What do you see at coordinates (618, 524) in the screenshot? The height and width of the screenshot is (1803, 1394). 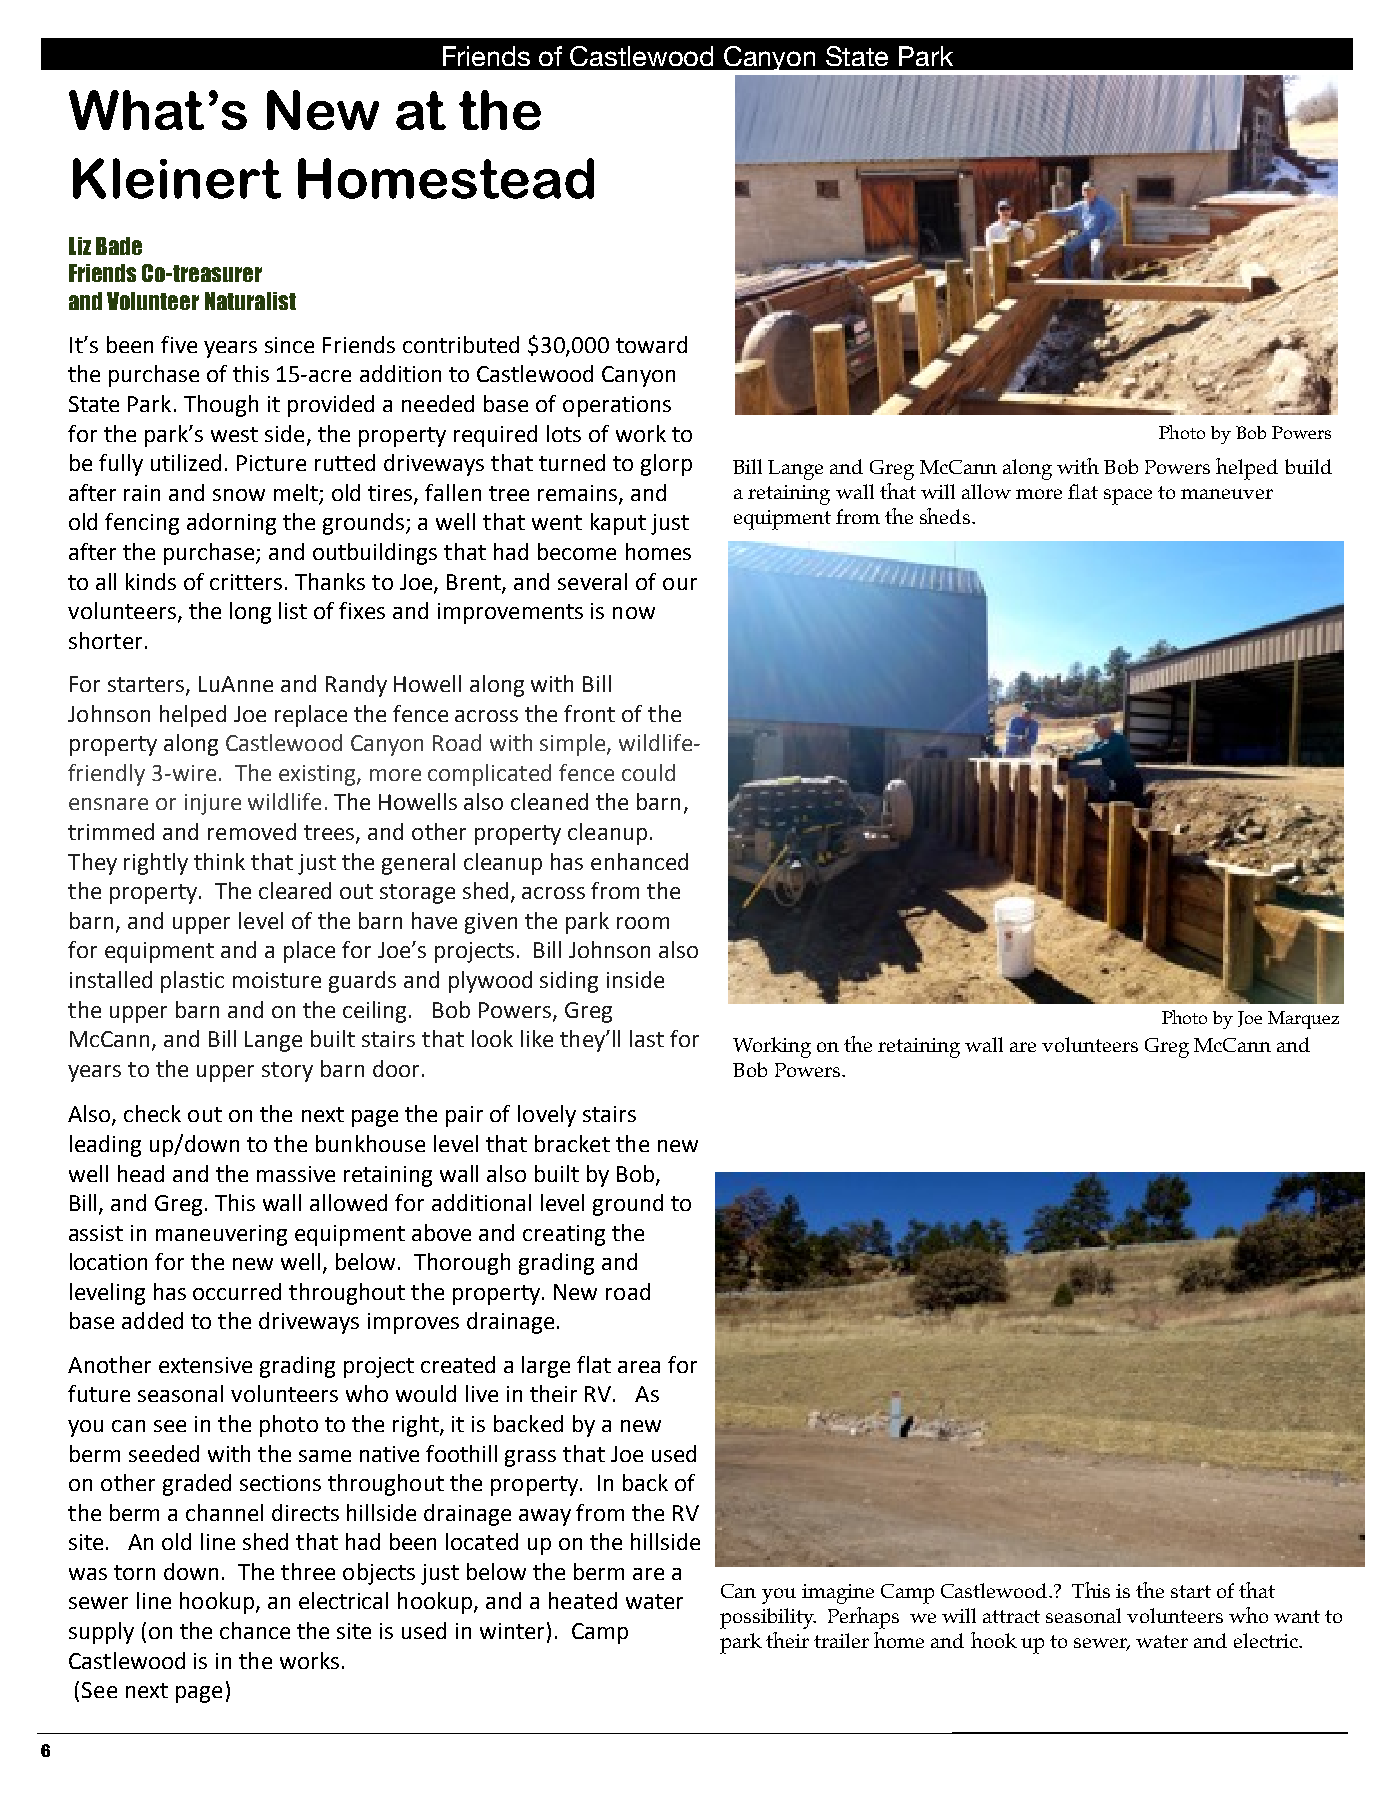 I see `kaput` at bounding box center [618, 524].
